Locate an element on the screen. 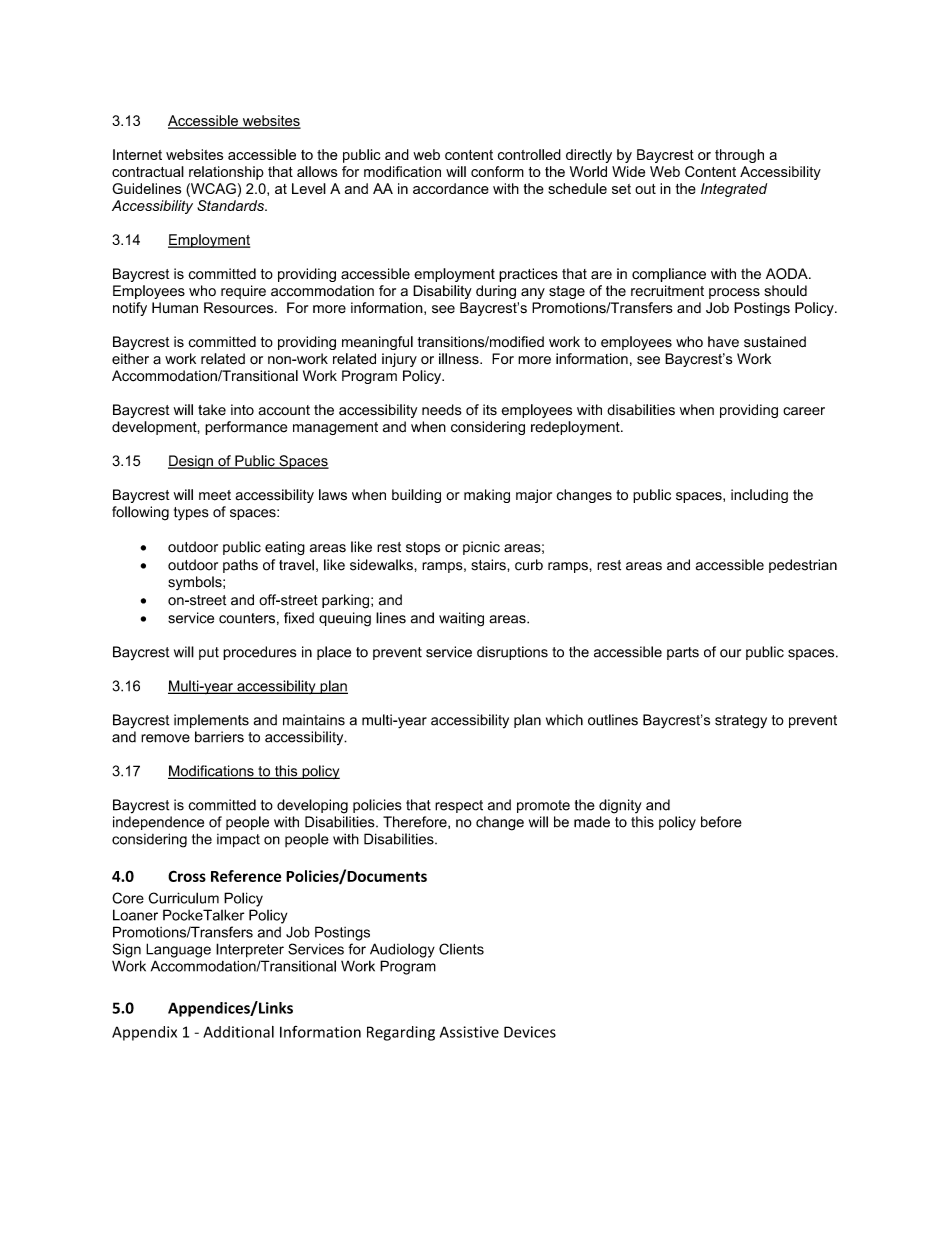 Image resolution: width=952 pixels, height=1233 pixels. put is located at coordinates (209, 653).
